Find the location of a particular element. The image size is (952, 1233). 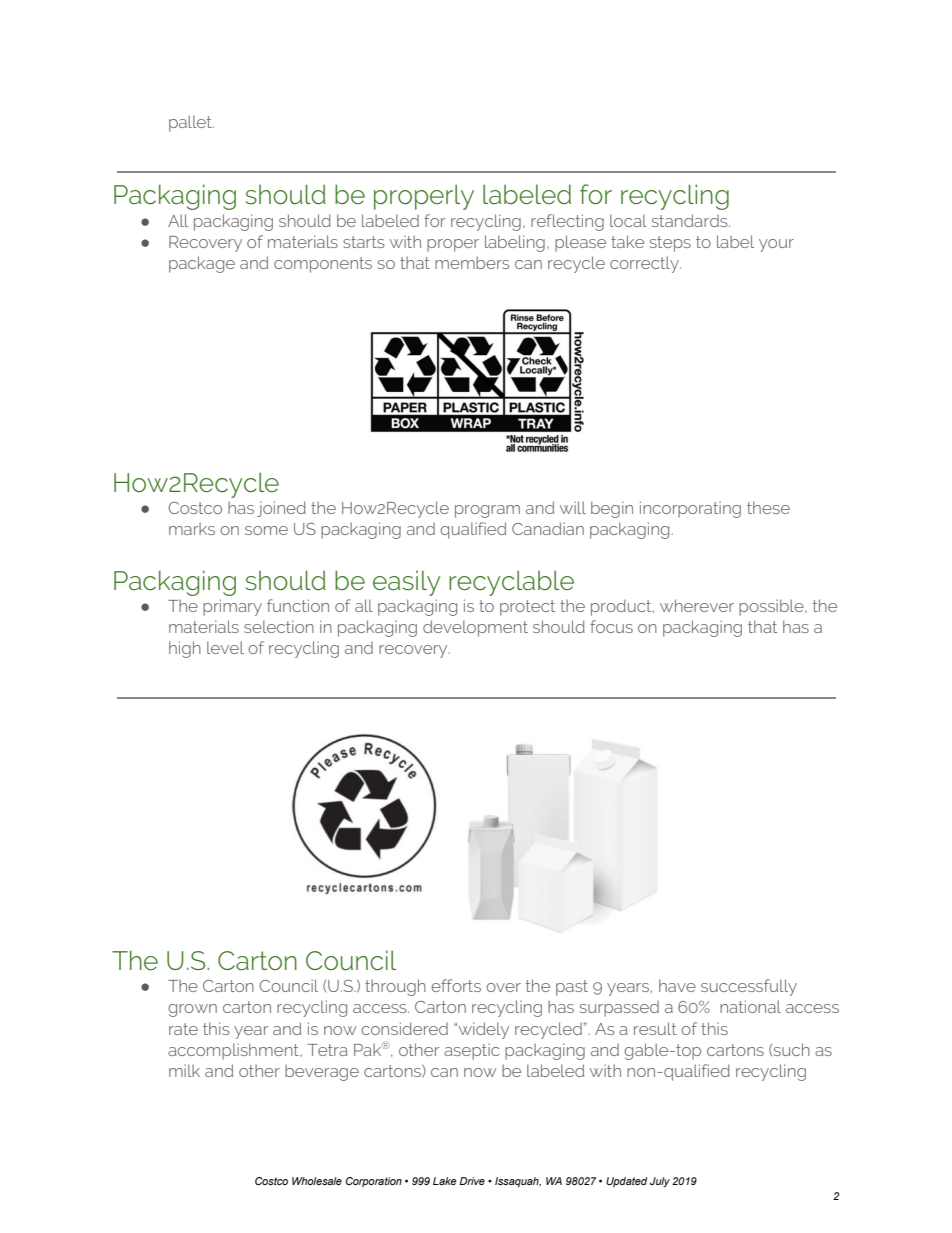

incorporating is located at coordinates (690, 509).
